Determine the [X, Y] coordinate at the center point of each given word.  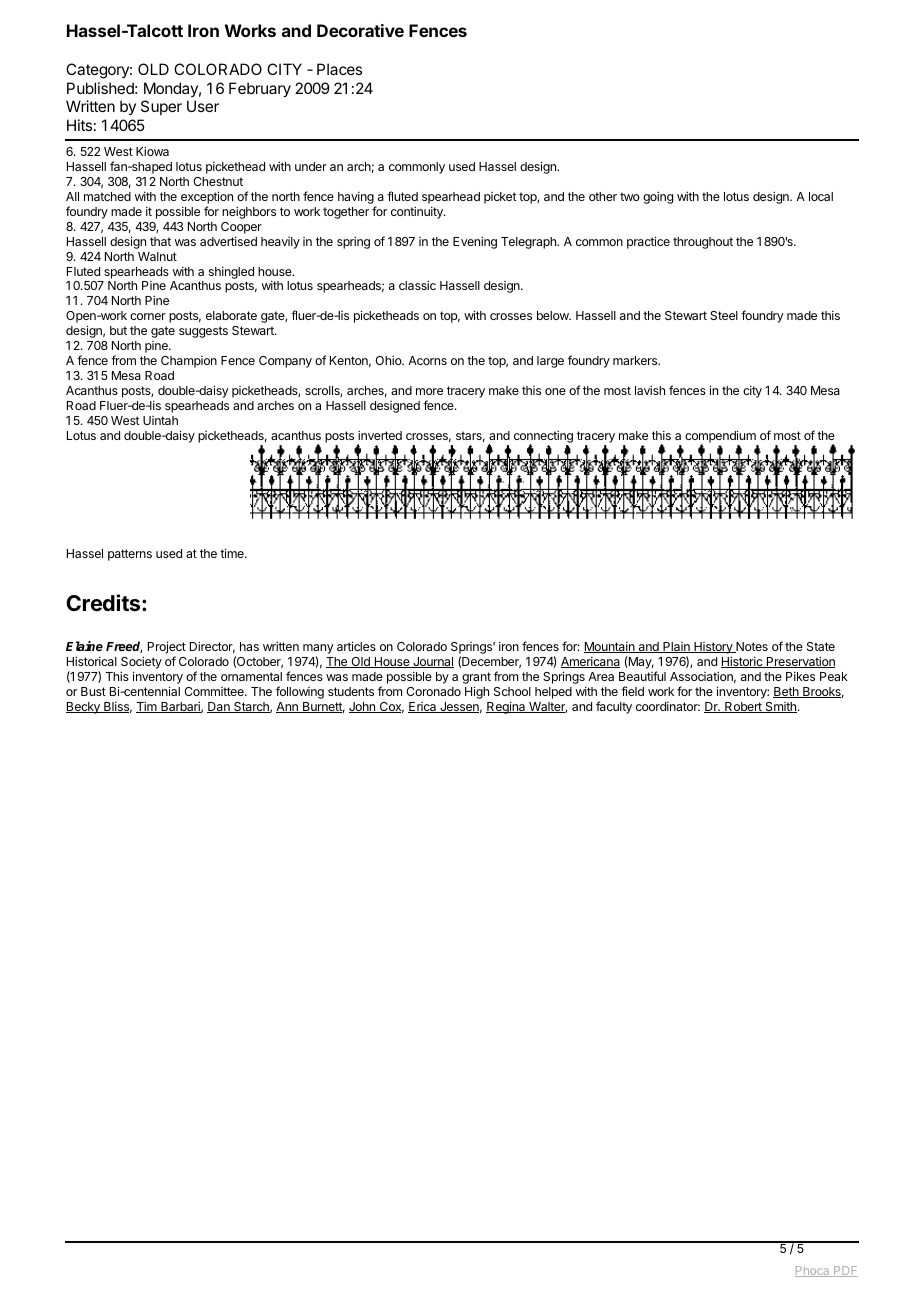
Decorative [360, 30]
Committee [215, 691]
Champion [189, 362]
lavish [650, 390]
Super [161, 107]
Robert [743, 707]
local [821, 196]
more [429, 391]
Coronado [433, 691]
